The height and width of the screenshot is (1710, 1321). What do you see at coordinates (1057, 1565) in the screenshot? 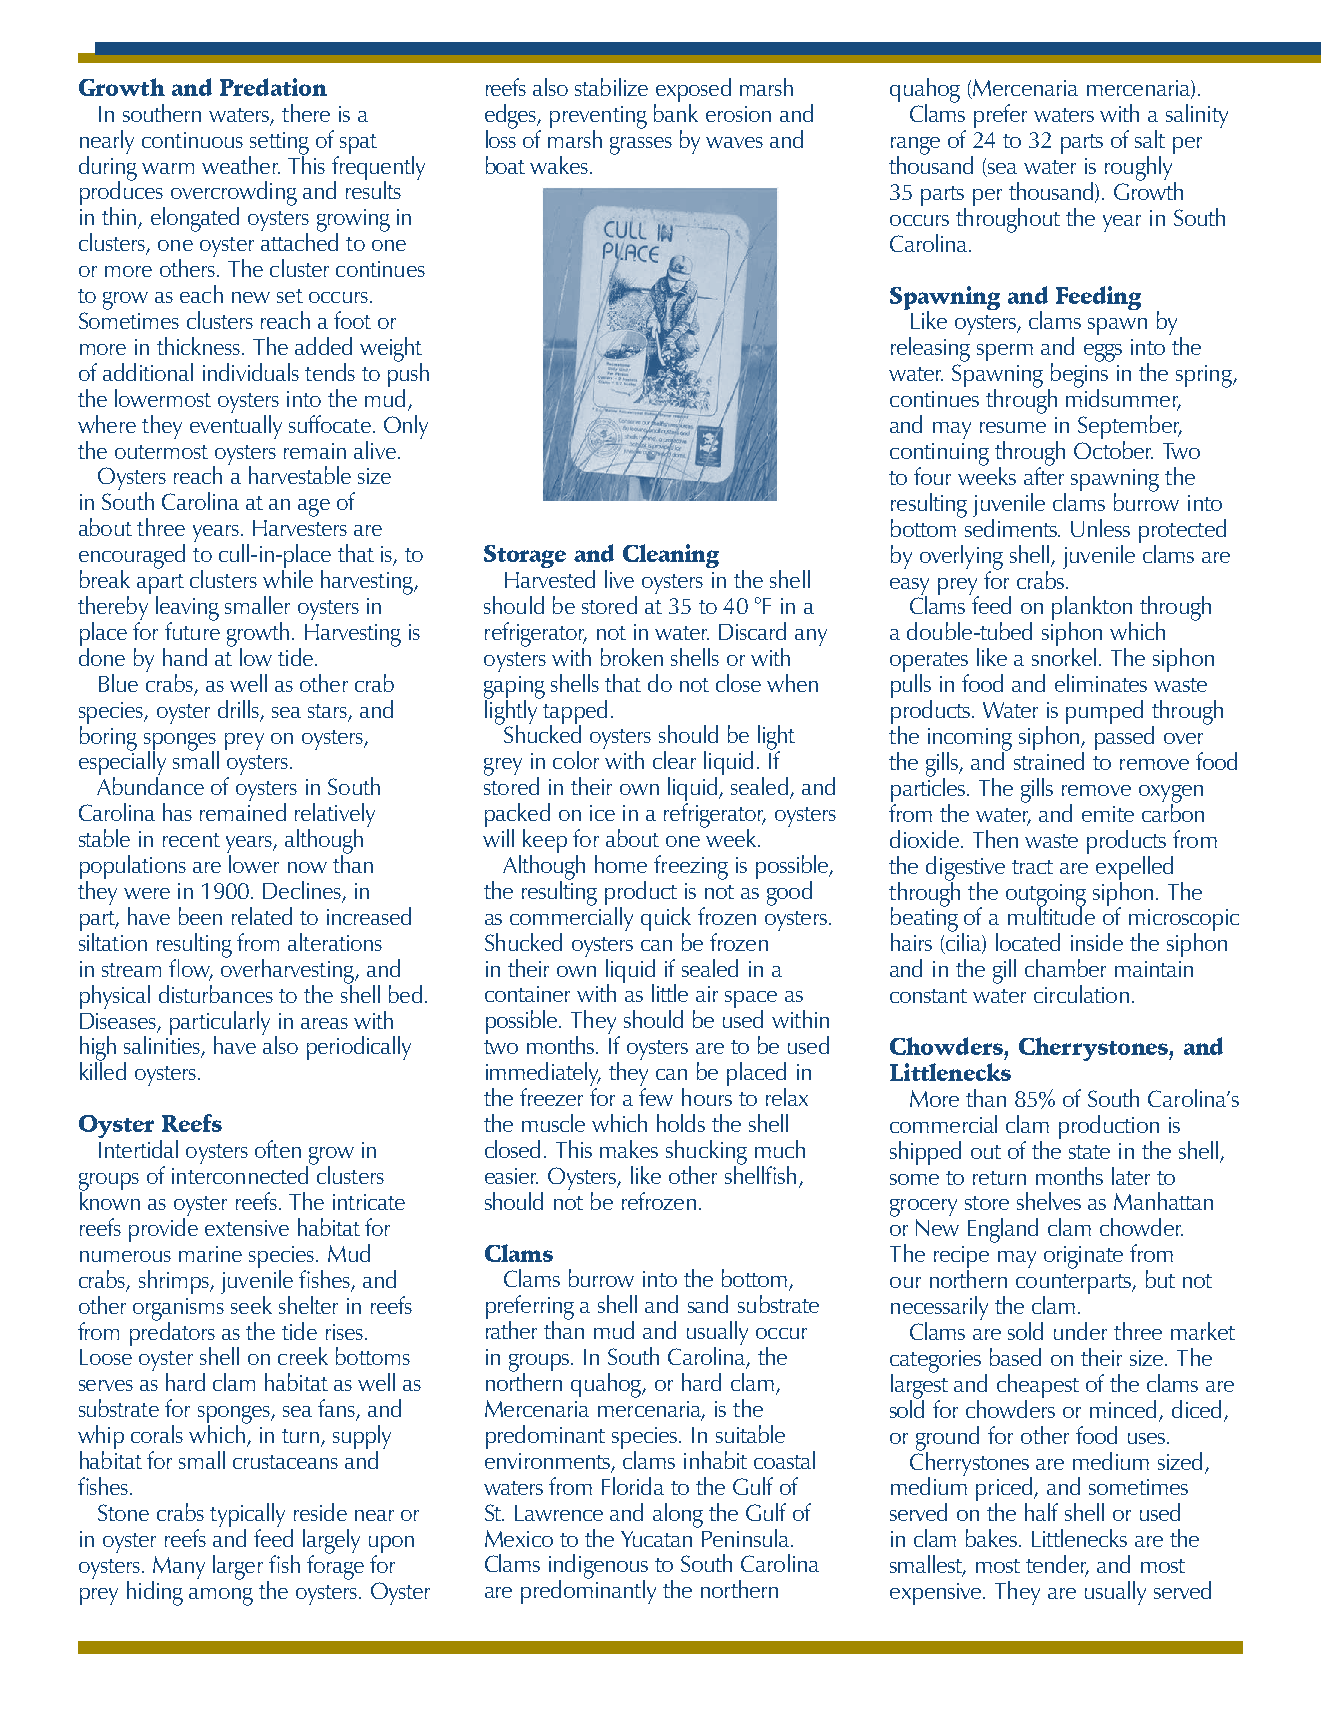
I see `tender` at bounding box center [1057, 1565].
